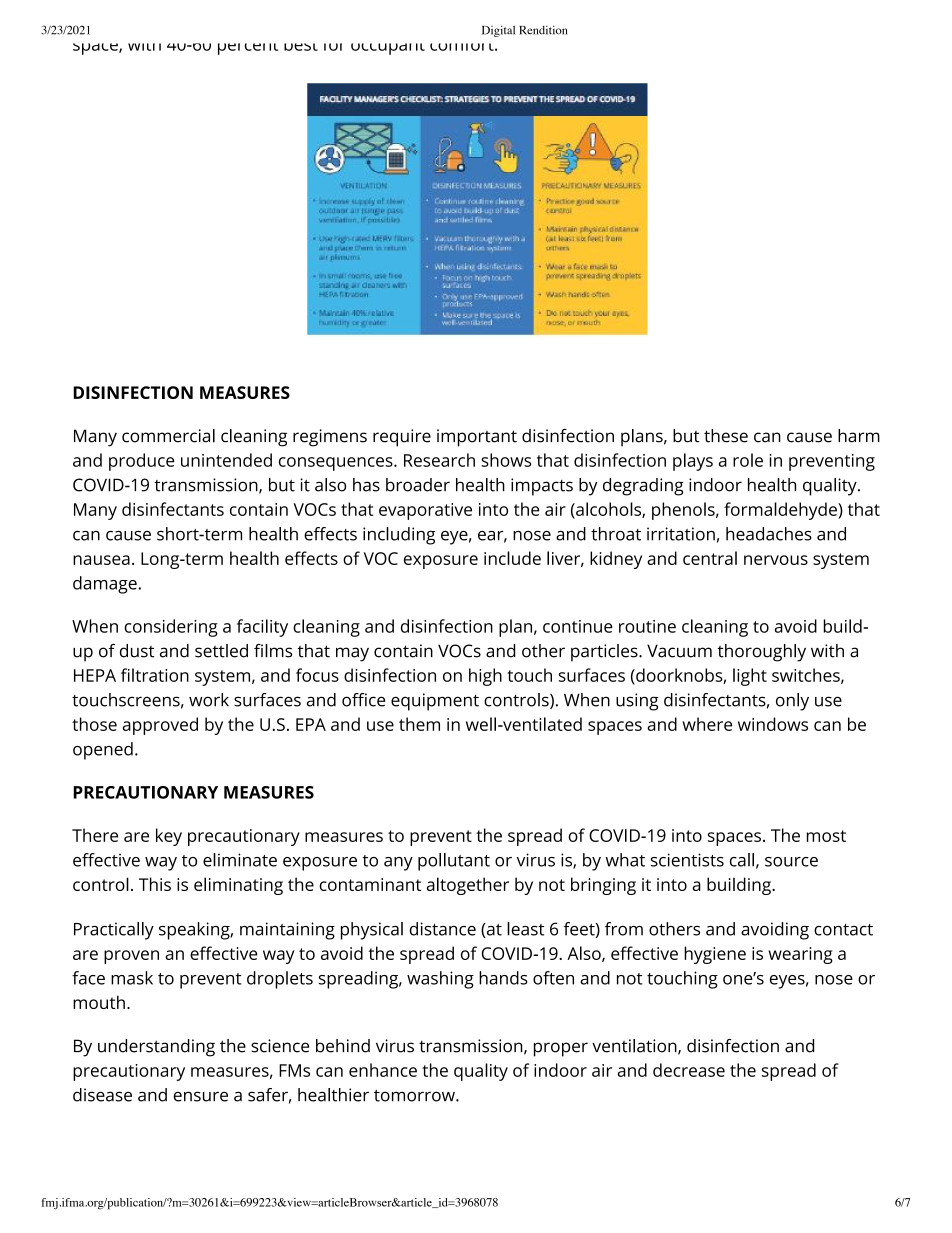 The width and height of the screenshot is (952, 1233). Describe the element at coordinates (776, 560) in the screenshot. I see `nervous` at that location.
